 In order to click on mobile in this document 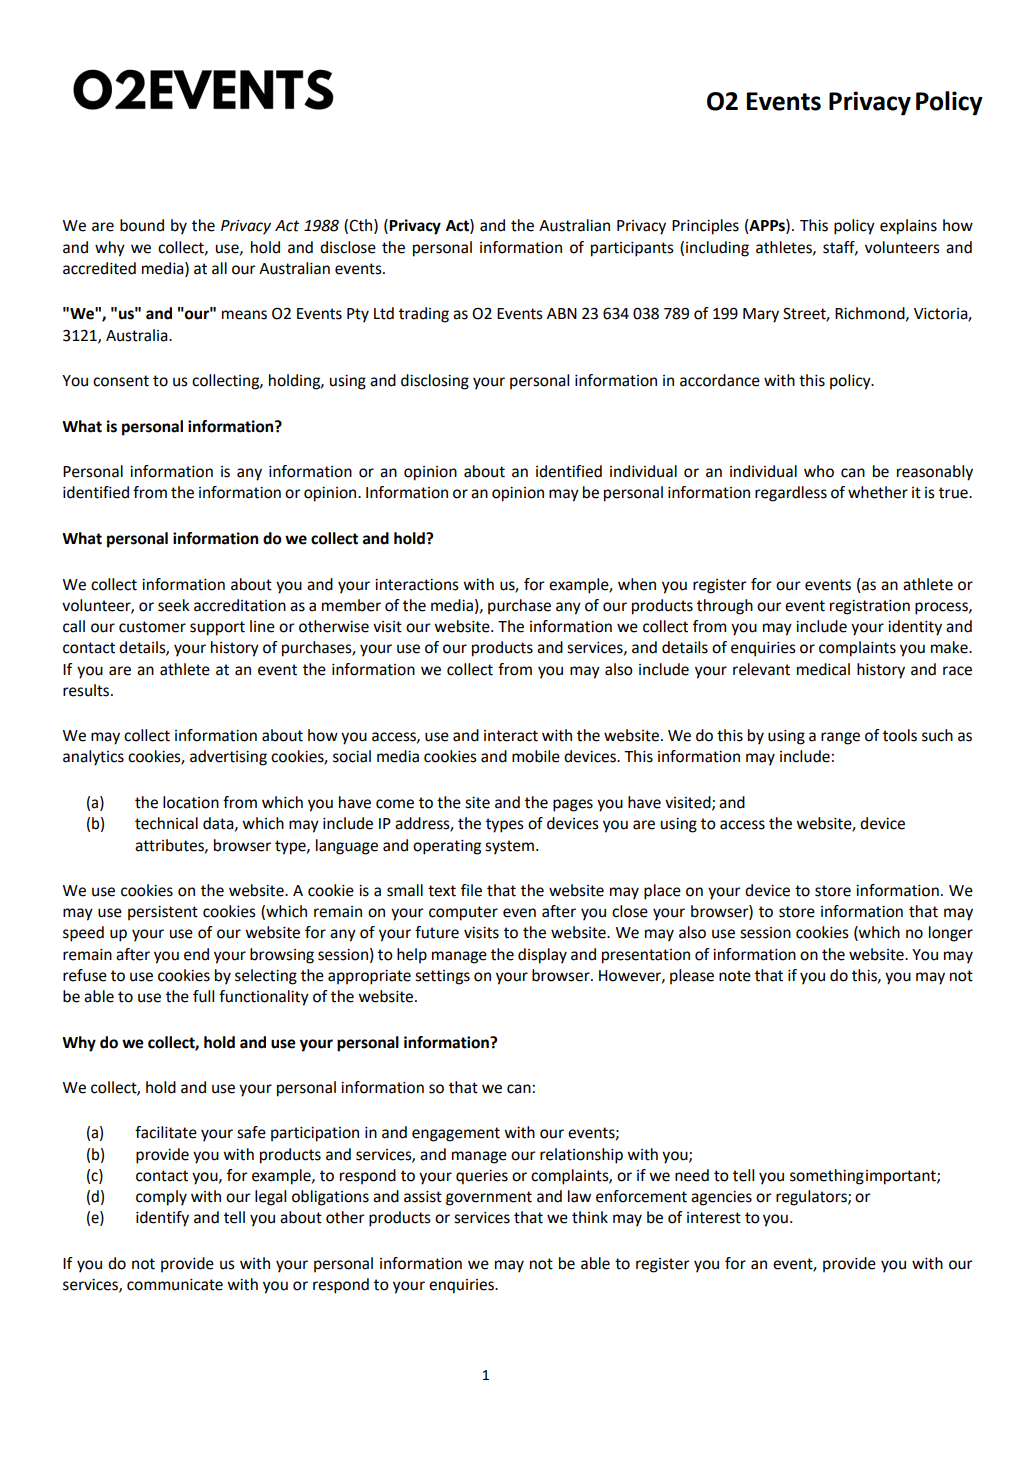, I will do `click(536, 756)`.
